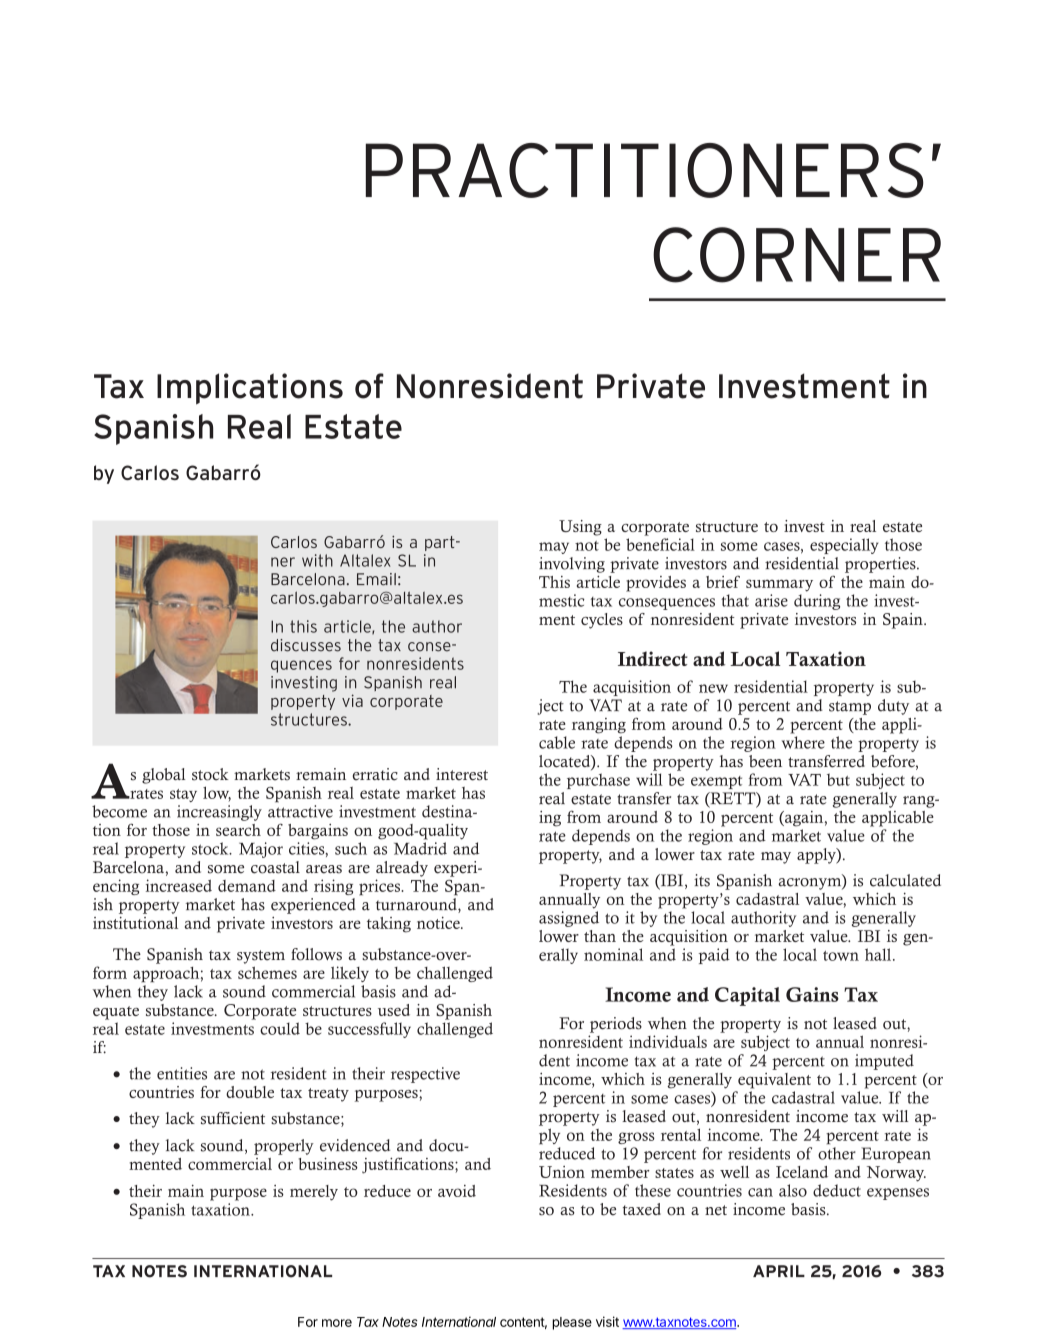 The image size is (1037, 1342). What do you see at coordinates (844, 546) in the image?
I see `especially` at bounding box center [844, 546].
